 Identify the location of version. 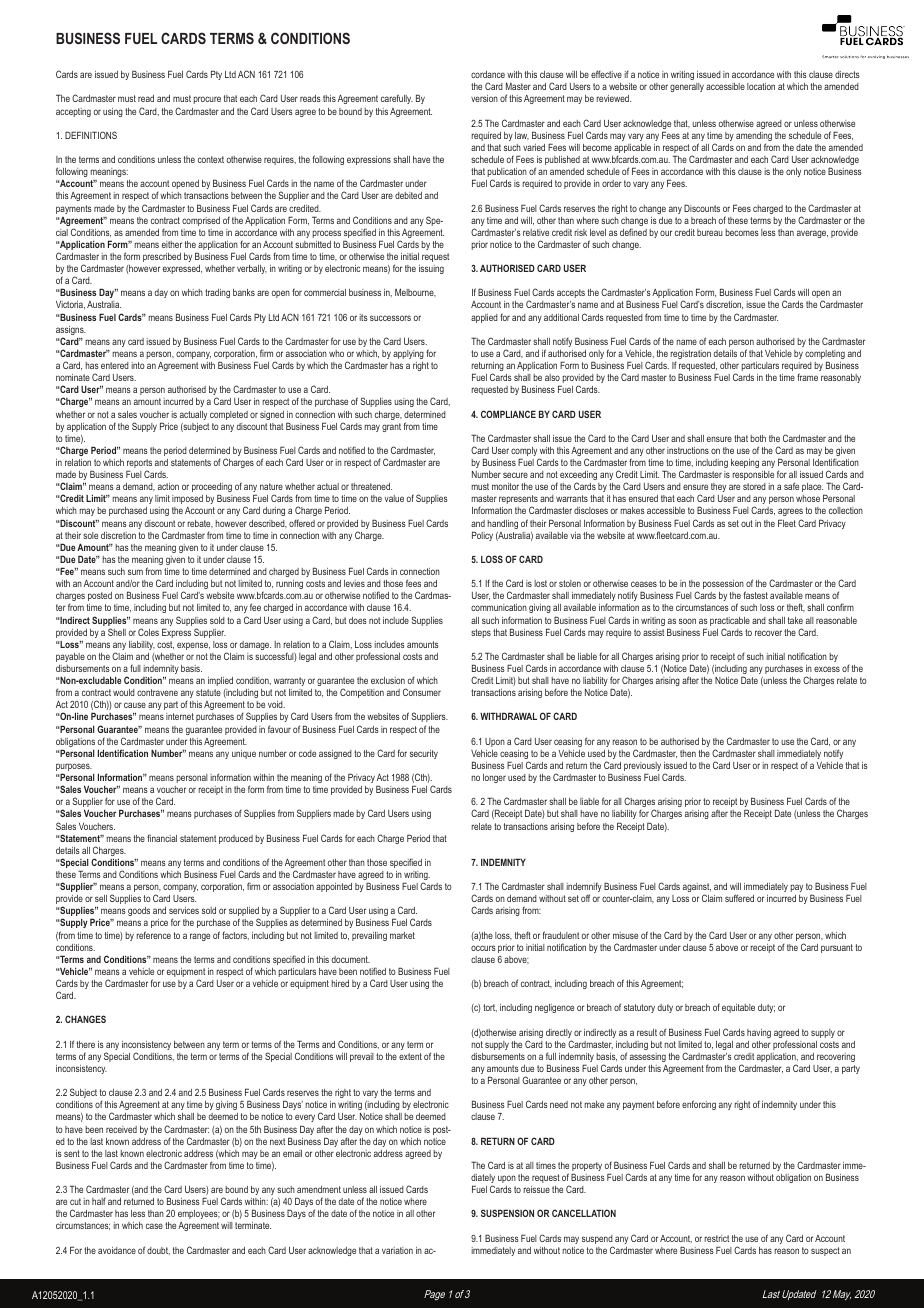
(484, 98).
